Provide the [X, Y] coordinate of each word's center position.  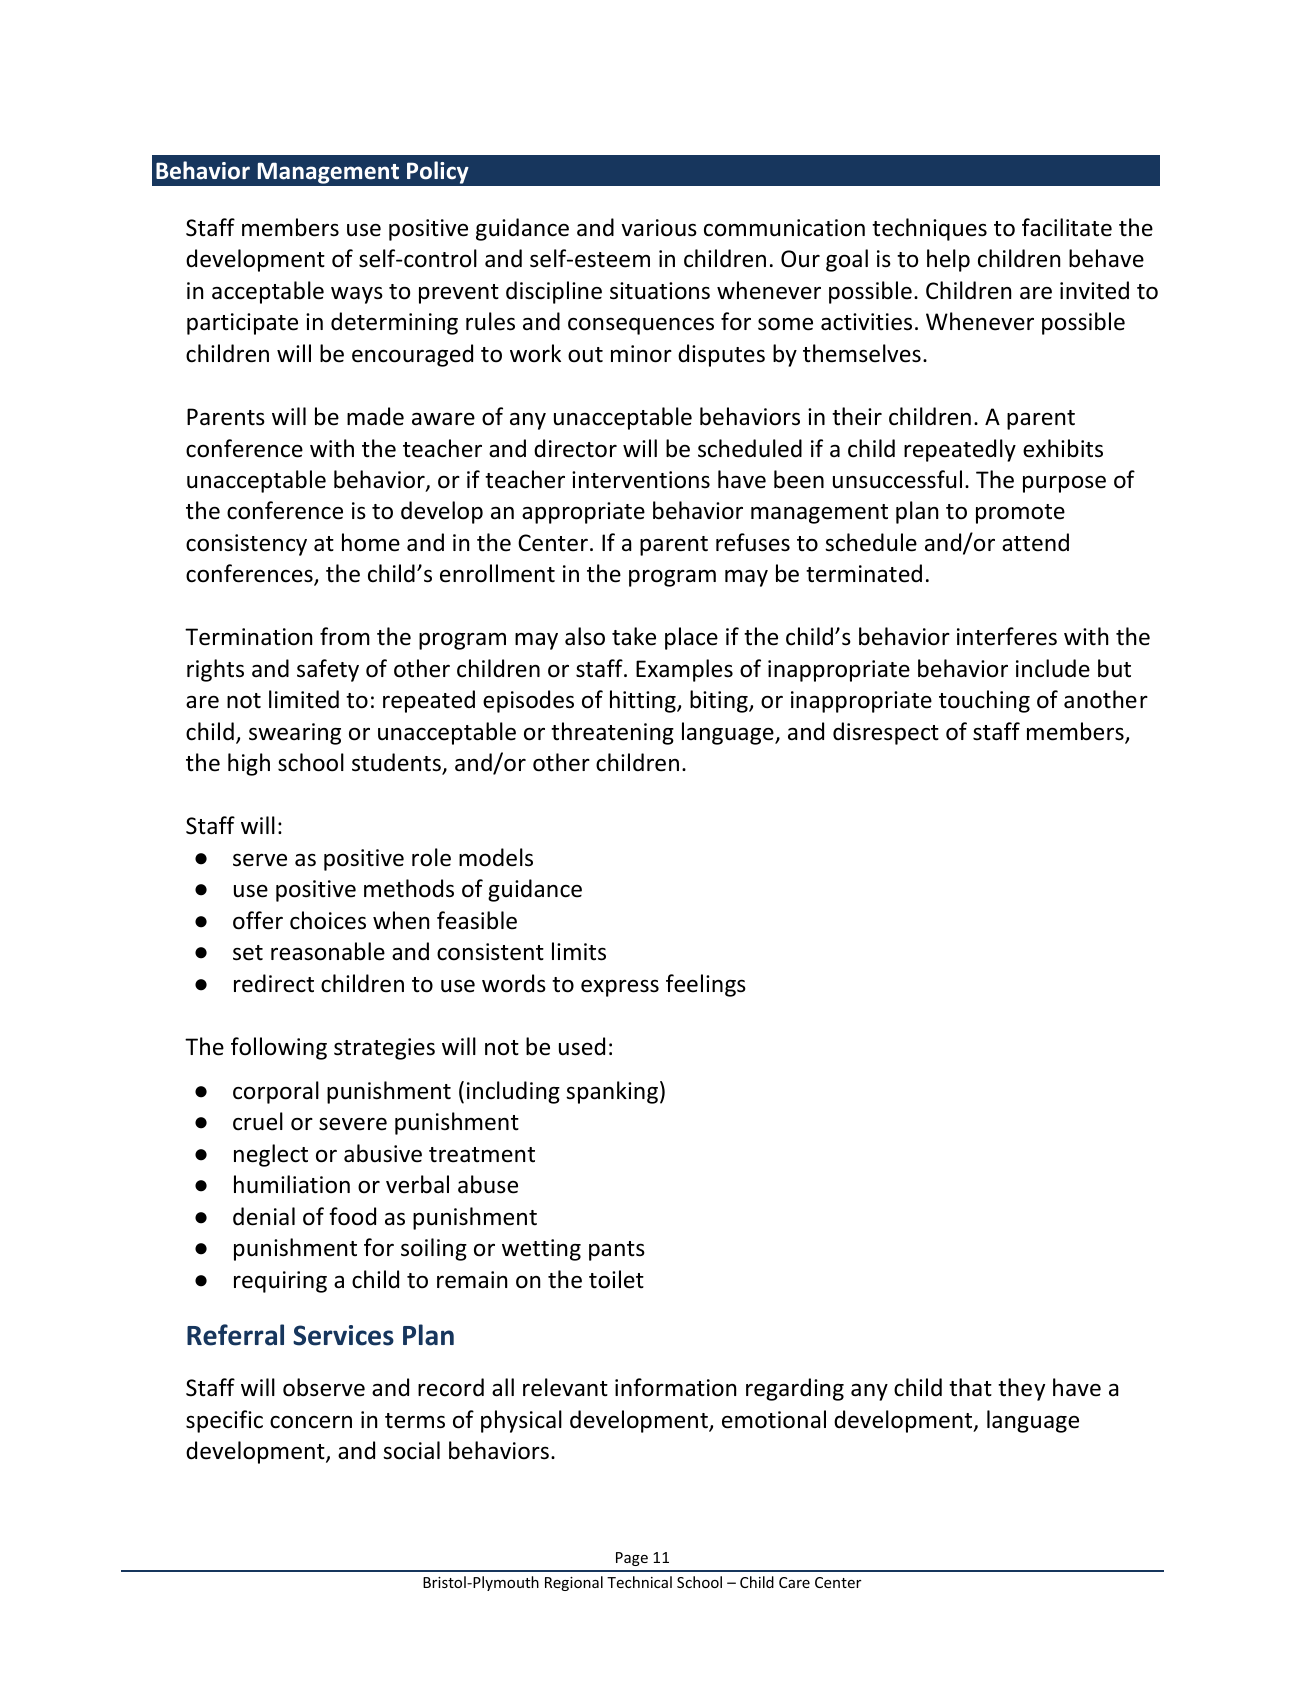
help [948, 260]
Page [632, 1559]
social [411, 1450]
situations [660, 291]
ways [357, 295]
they [1021, 1389]
